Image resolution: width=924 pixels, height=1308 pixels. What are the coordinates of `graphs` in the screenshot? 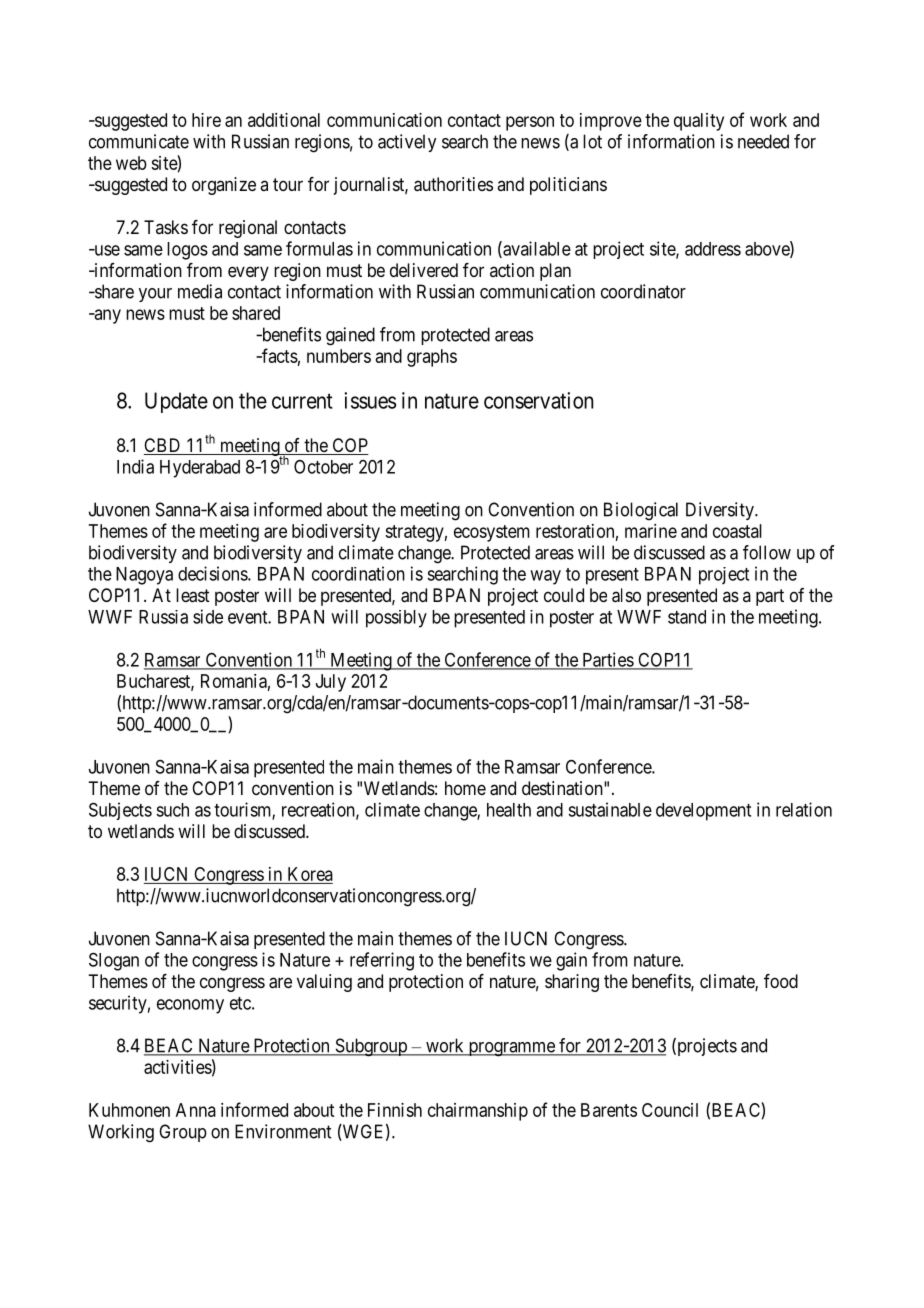 It's located at (432, 358).
